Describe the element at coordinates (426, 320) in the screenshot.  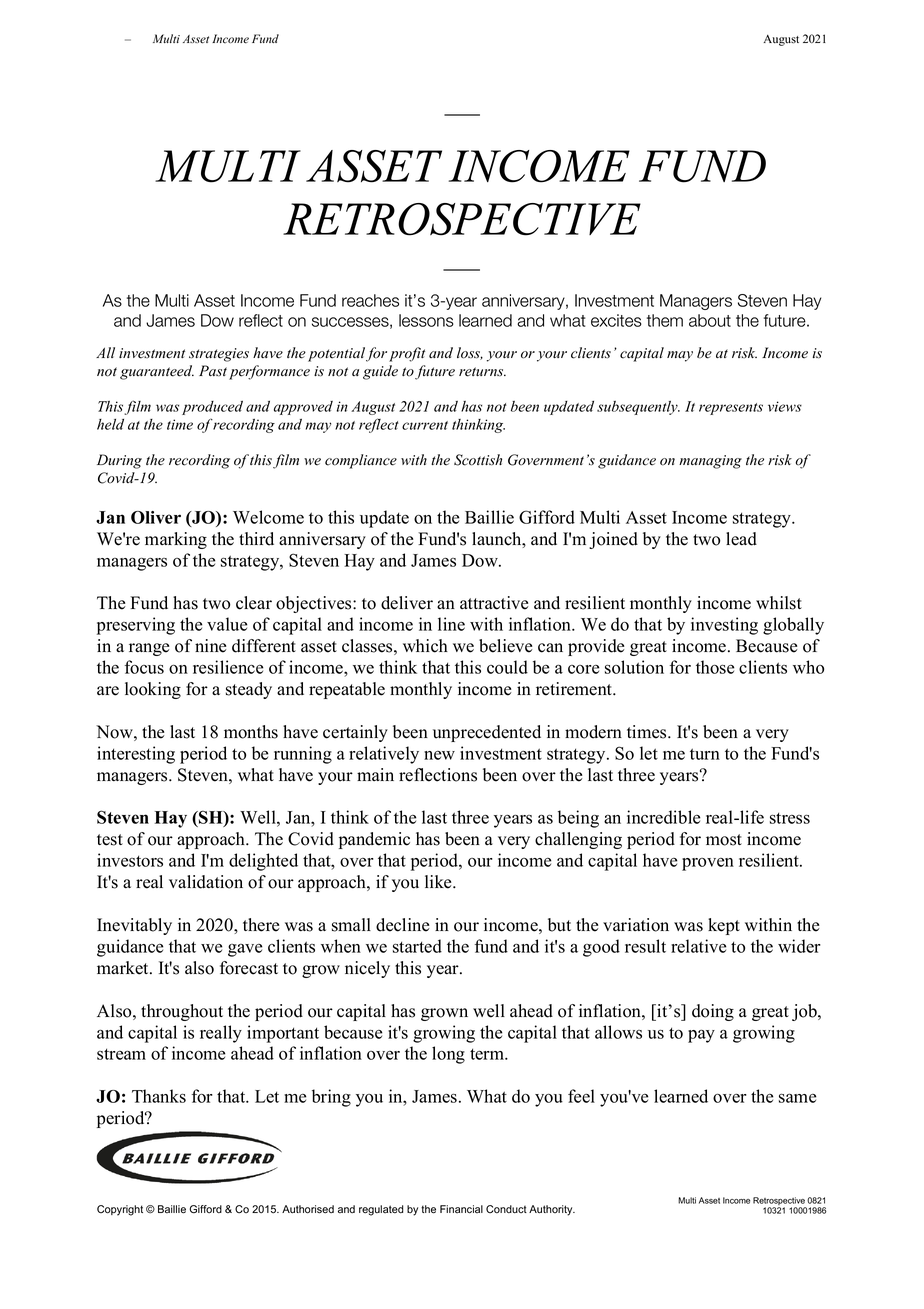
I see `lessons` at that location.
